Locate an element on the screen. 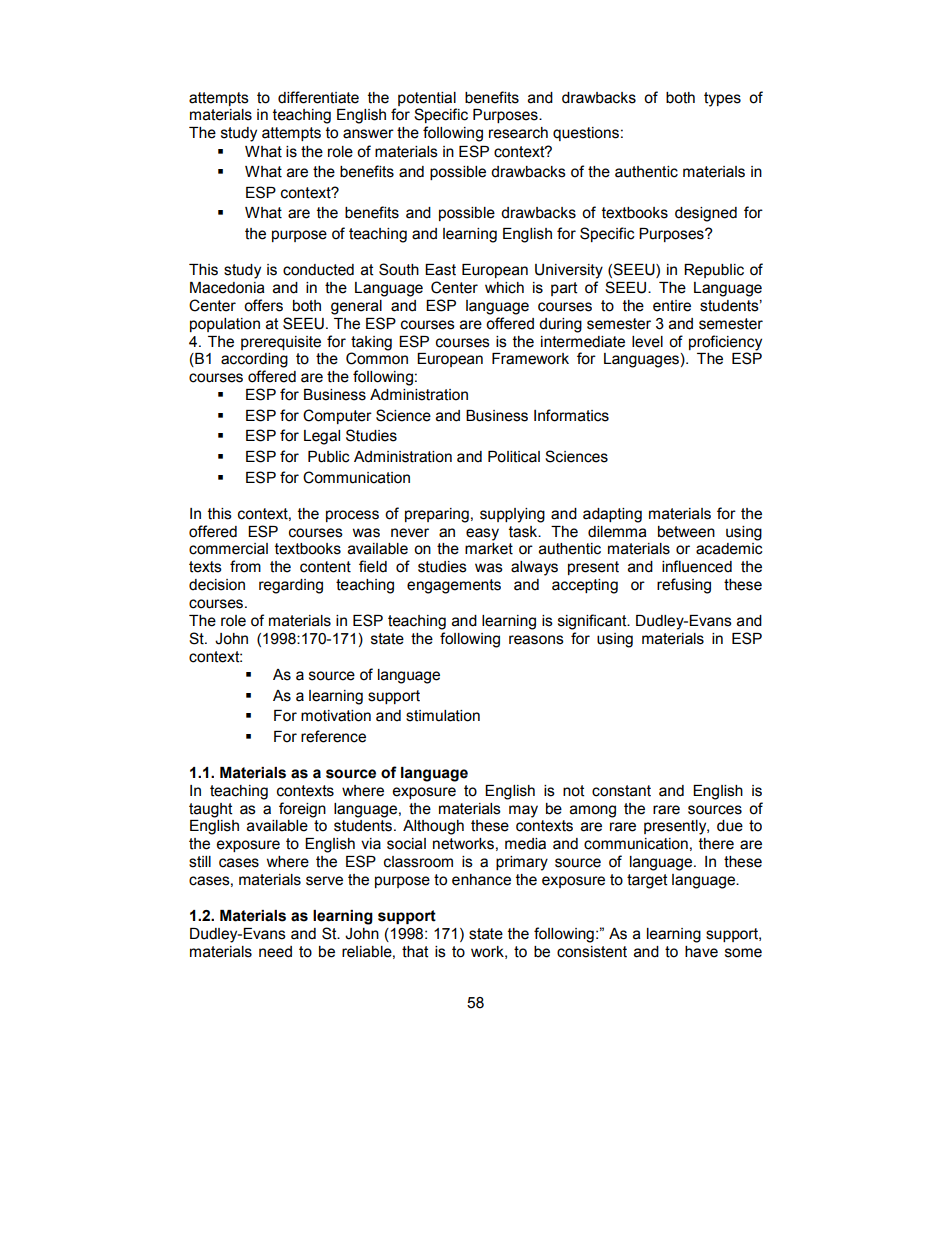 This screenshot has width=952, height=1233. differentiate is located at coordinates (318, 97).
